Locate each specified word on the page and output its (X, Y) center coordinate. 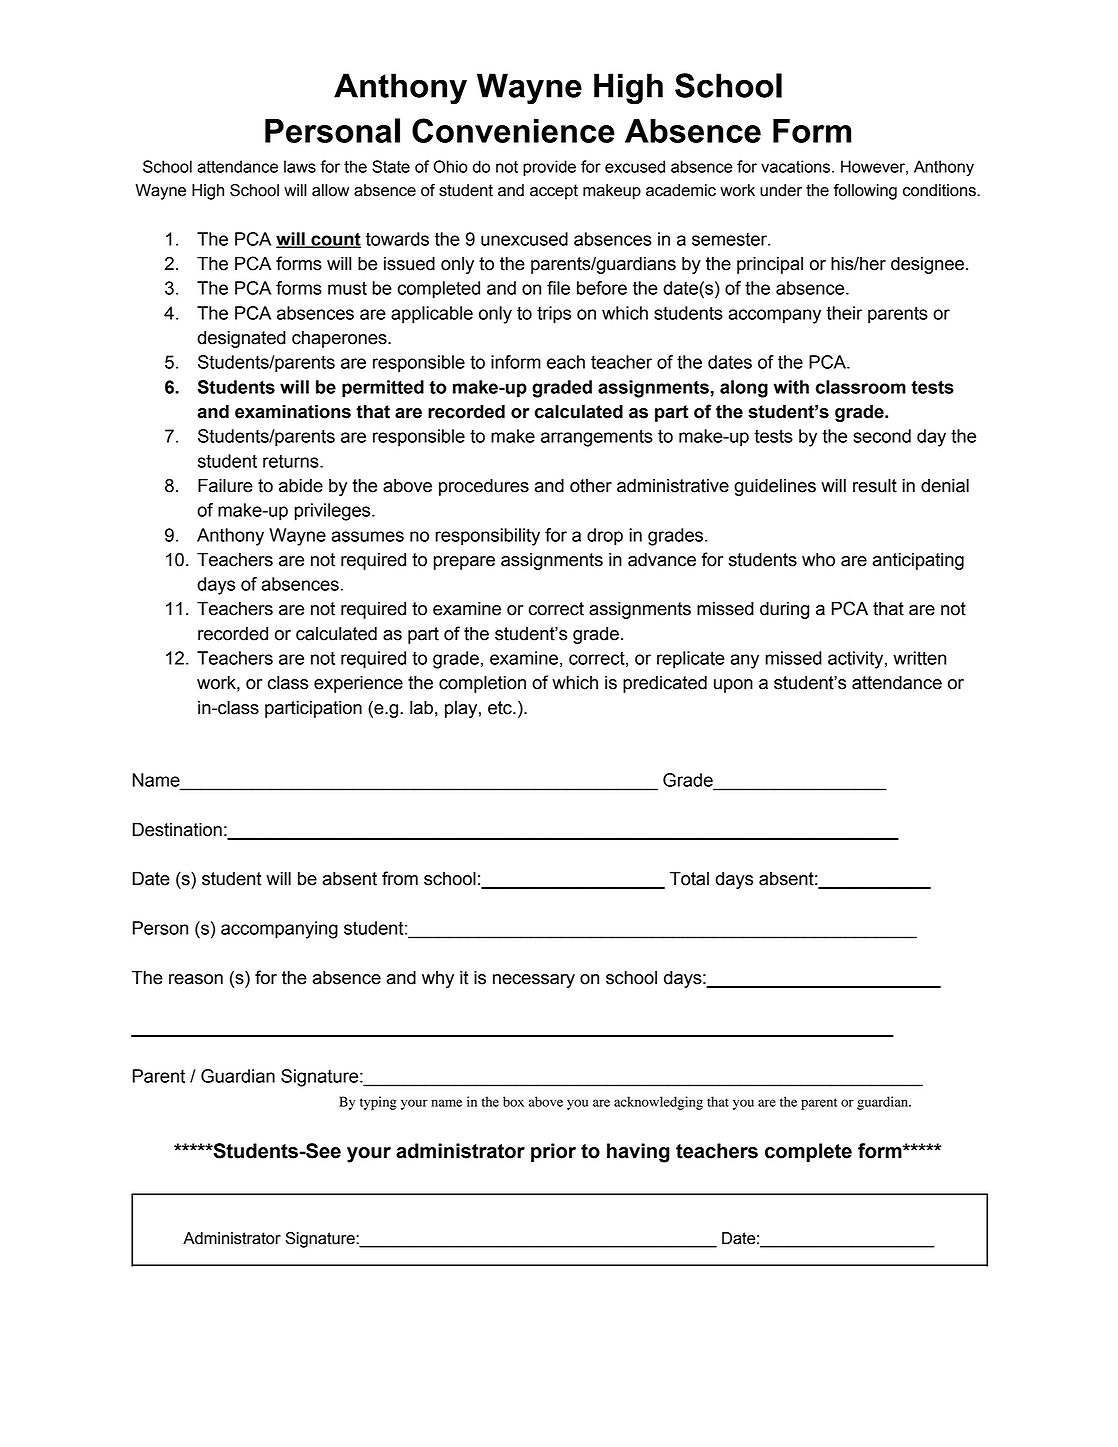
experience (358, 684)
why (438, 979)
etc (501, 708)
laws (300, 166)
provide (549, 168)
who (818, 560)
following (865, 192)
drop (605, 537)
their (844, 313)
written (919, 658)
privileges (333, 512)
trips (554, 315)
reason (196, 979)
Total (689, 879)
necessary (534, 981)
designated (241, 339)
